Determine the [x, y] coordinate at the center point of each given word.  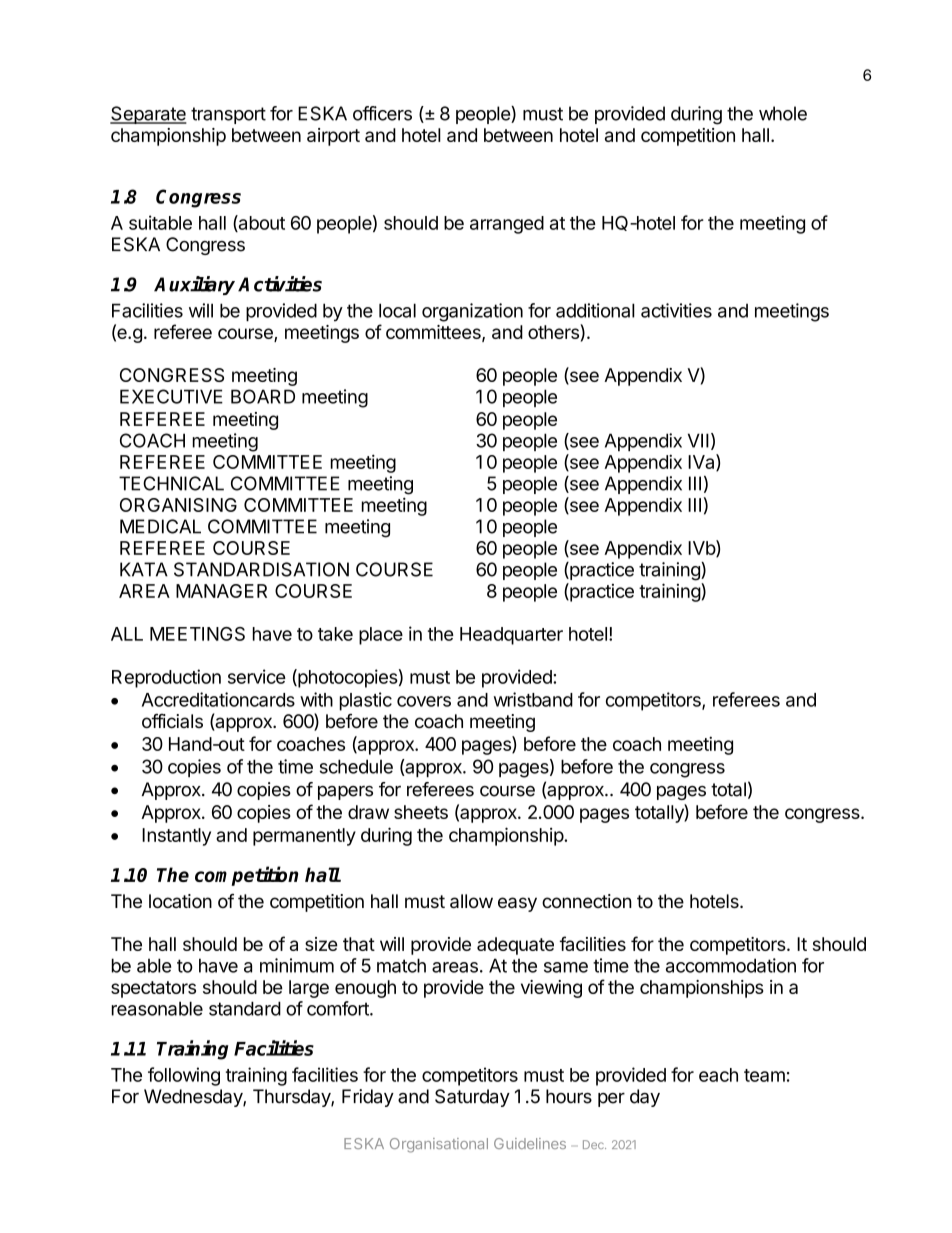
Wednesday [194, 1098]
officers [382, 113]
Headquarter [511, 636]
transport [228, 115]
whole [783, 113]
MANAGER [221, 591]
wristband [533, 699]
